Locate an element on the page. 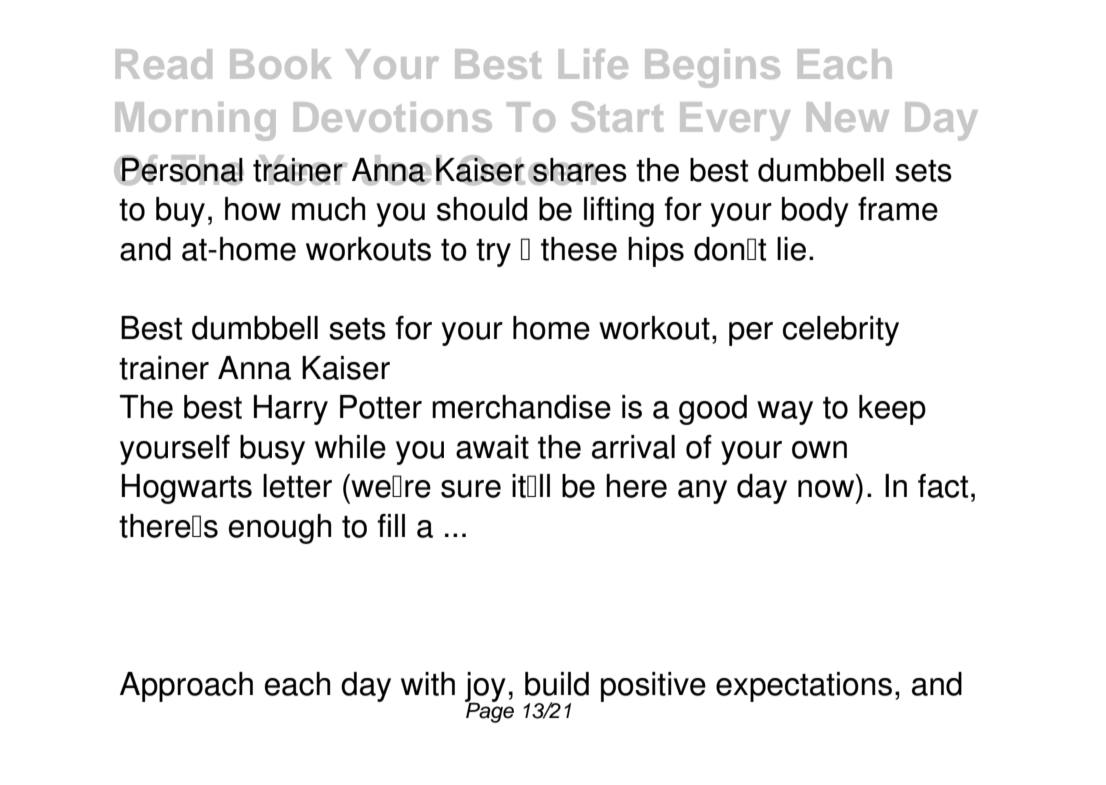  Approach is located at coordinates (186, 687).
